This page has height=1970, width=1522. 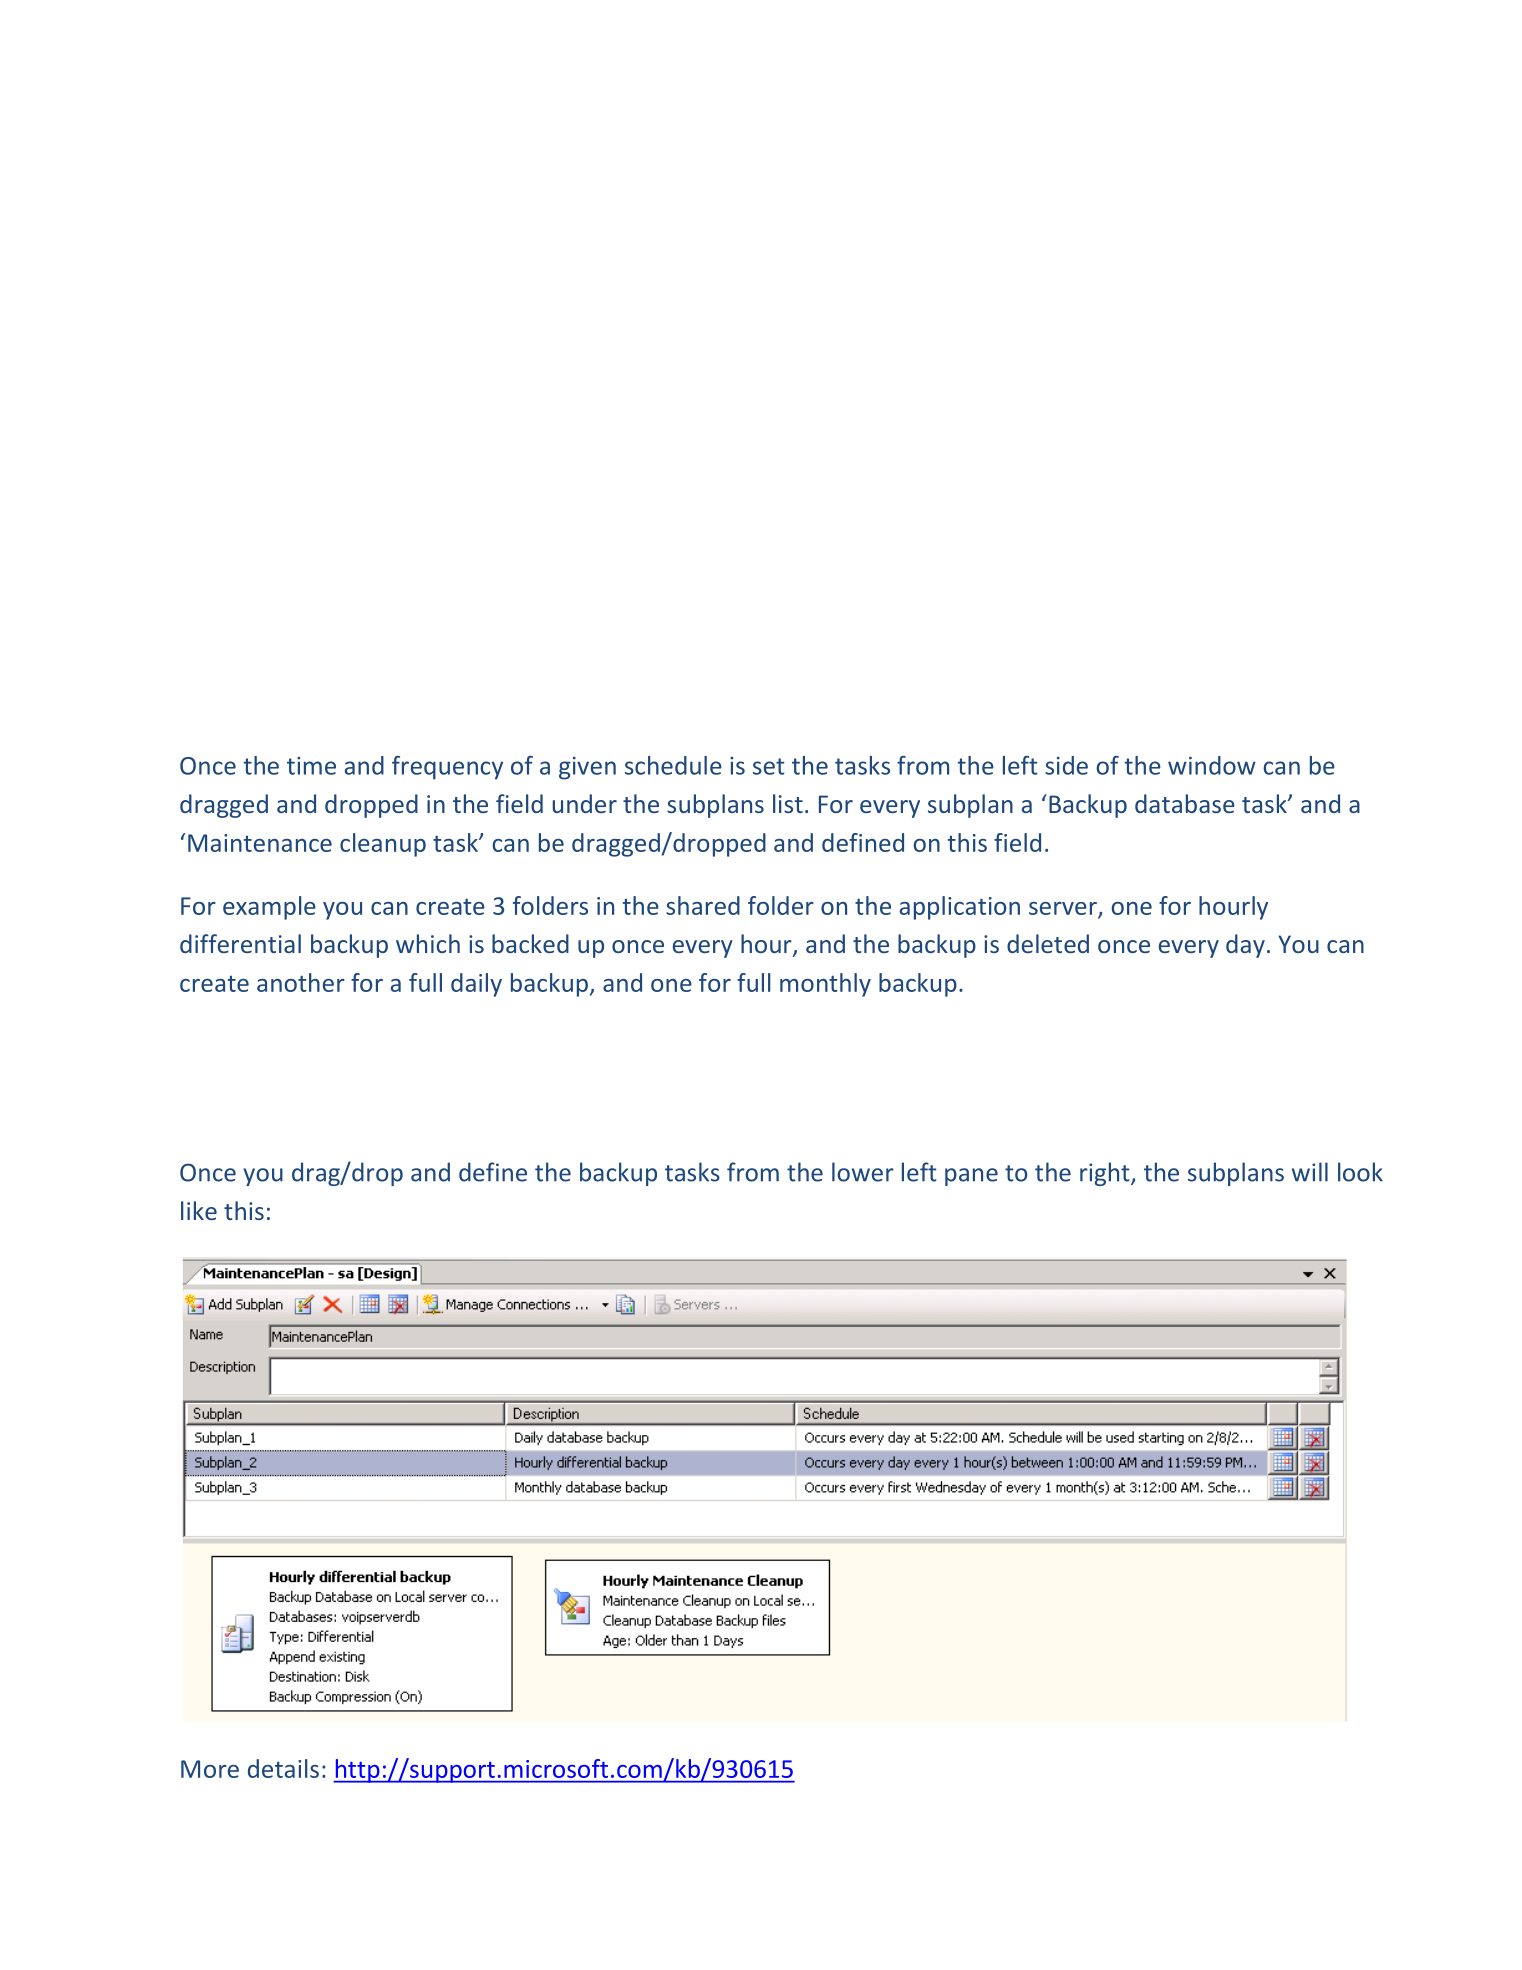 I want to click on deleted, so click(x=1048, y=943).
